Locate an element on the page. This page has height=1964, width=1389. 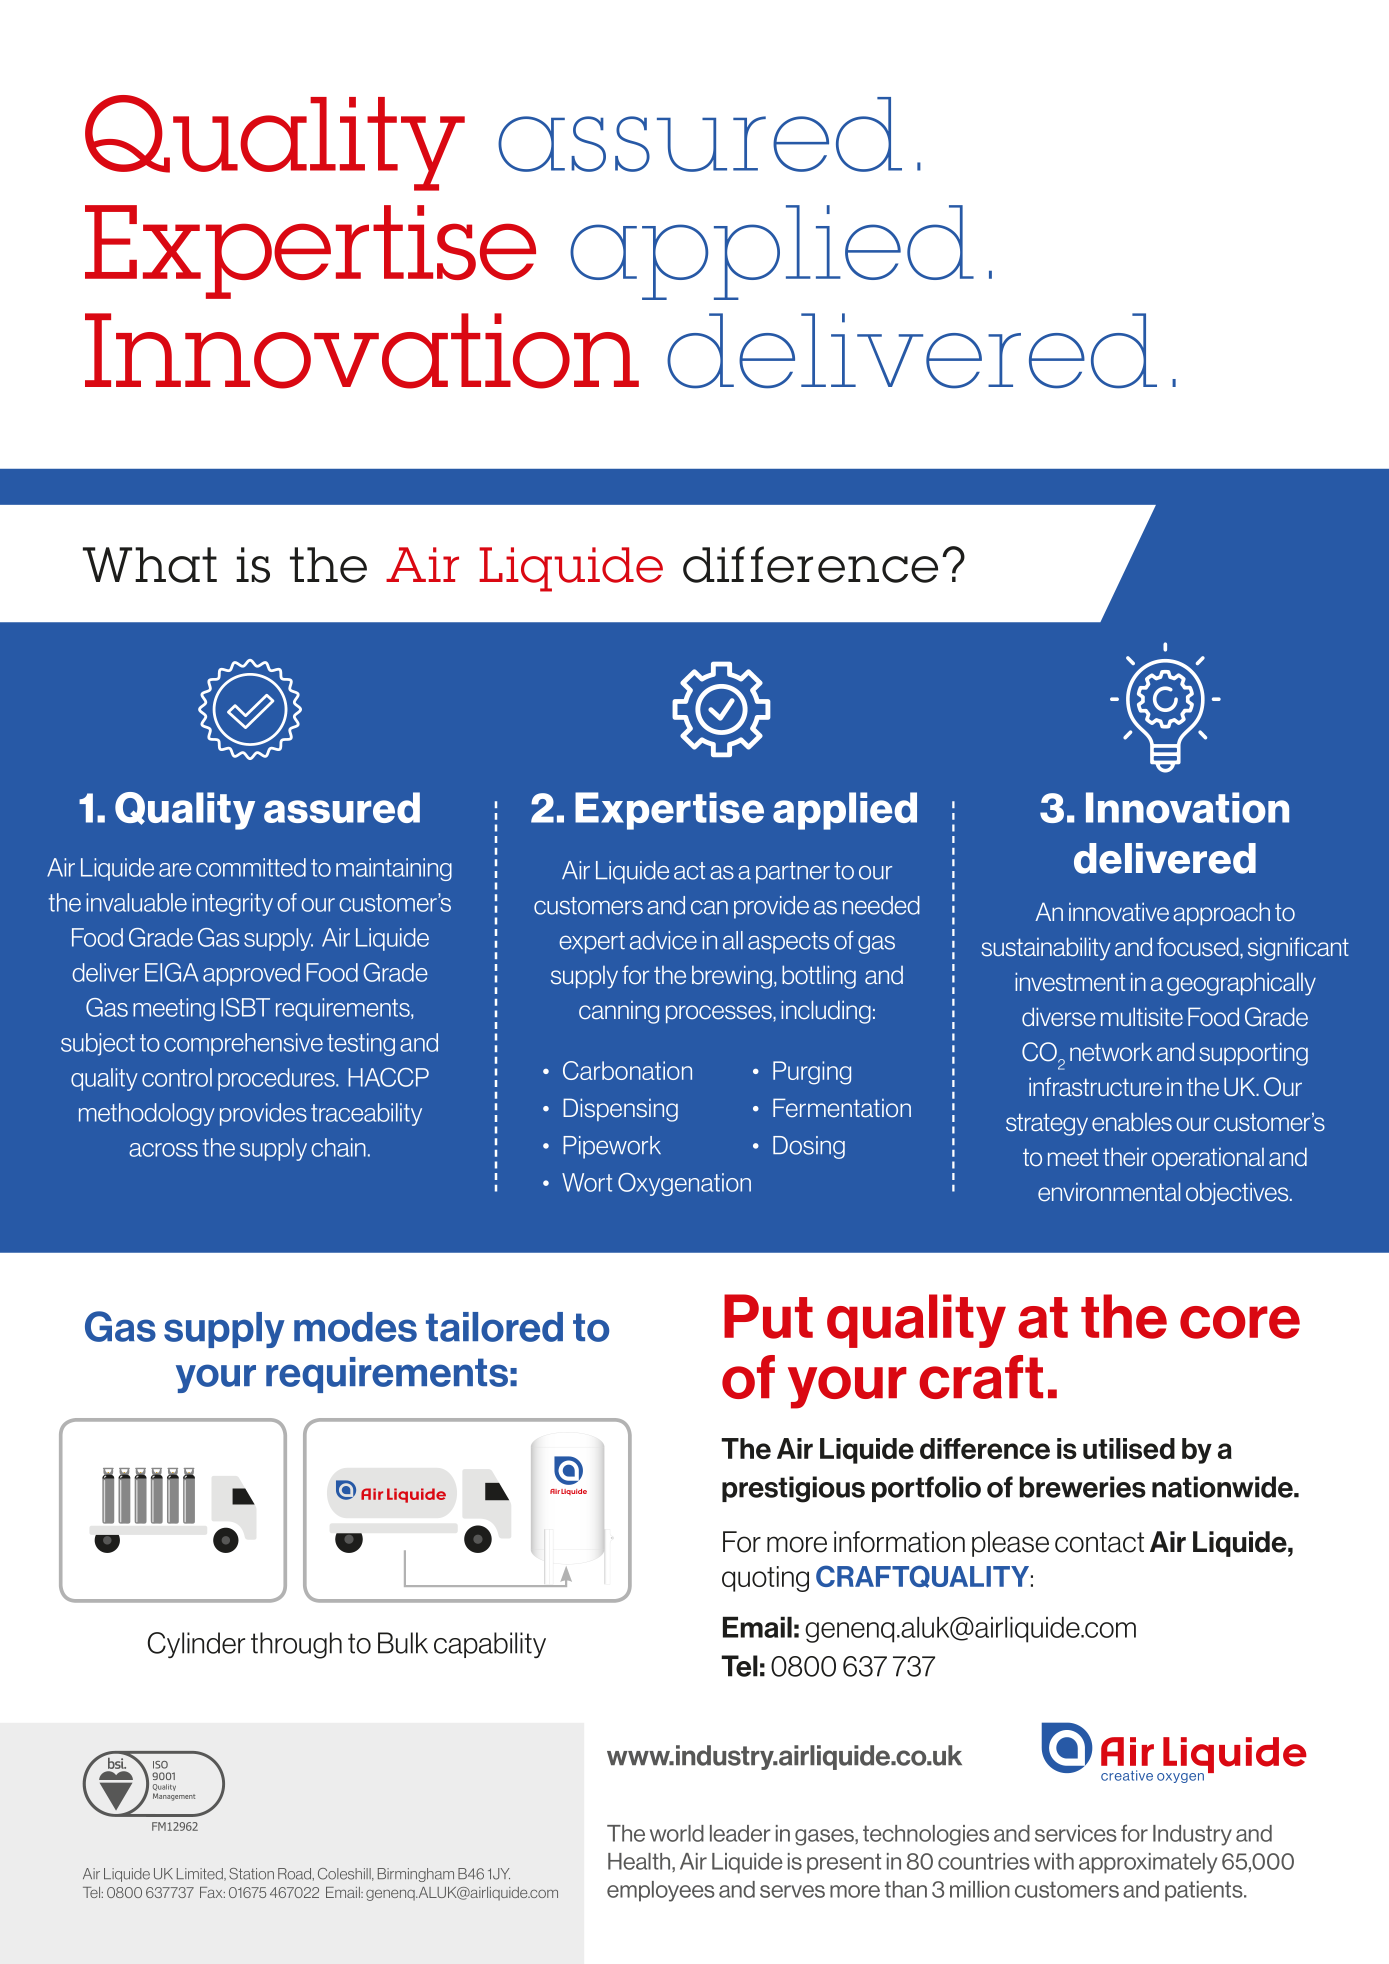
Station is located at coordinates (251, 1874).
